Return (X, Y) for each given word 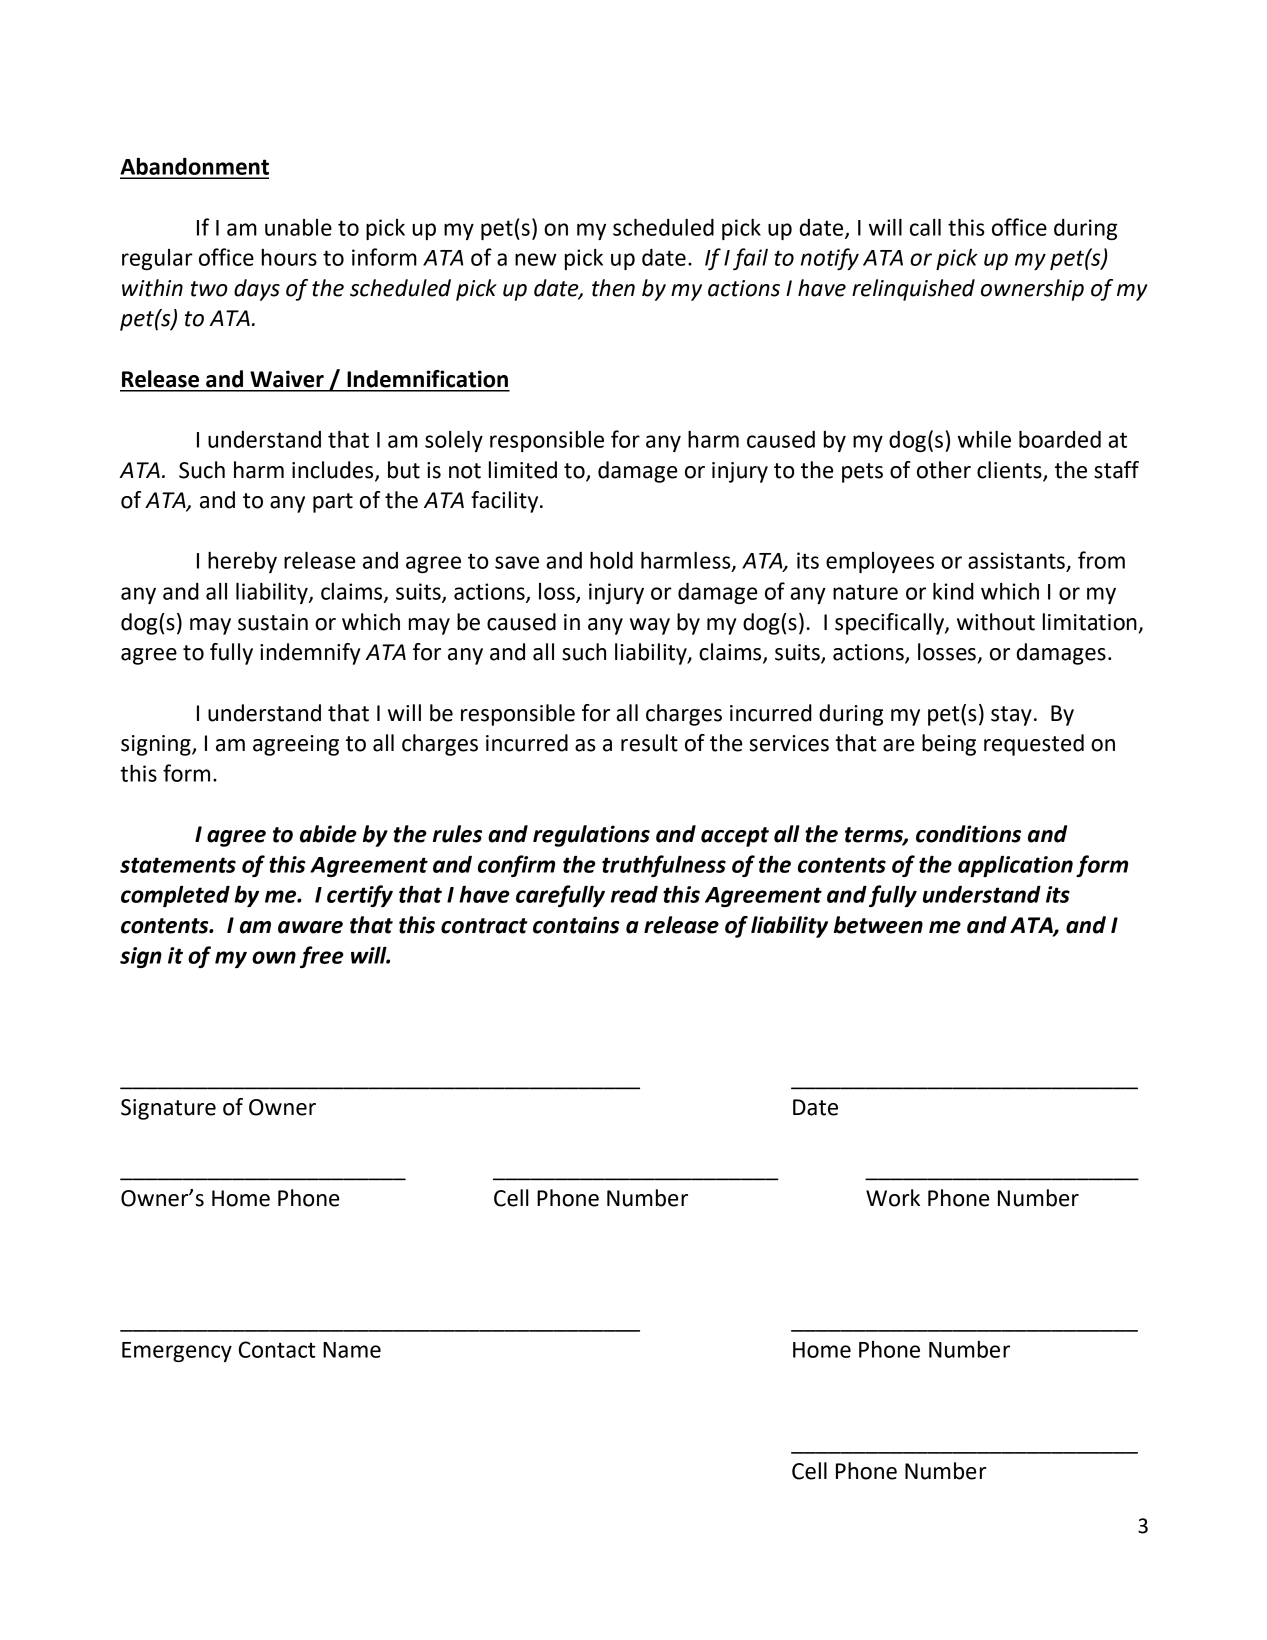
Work (893, 1198)
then (613, 288)
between (878, 925)
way (650, 626)
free (322, 957)
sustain (273, 622)
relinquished (913, 290)
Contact (277, 1349)
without (996, 622)
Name (352, 1350)
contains (576, 925)
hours (289, 257)
